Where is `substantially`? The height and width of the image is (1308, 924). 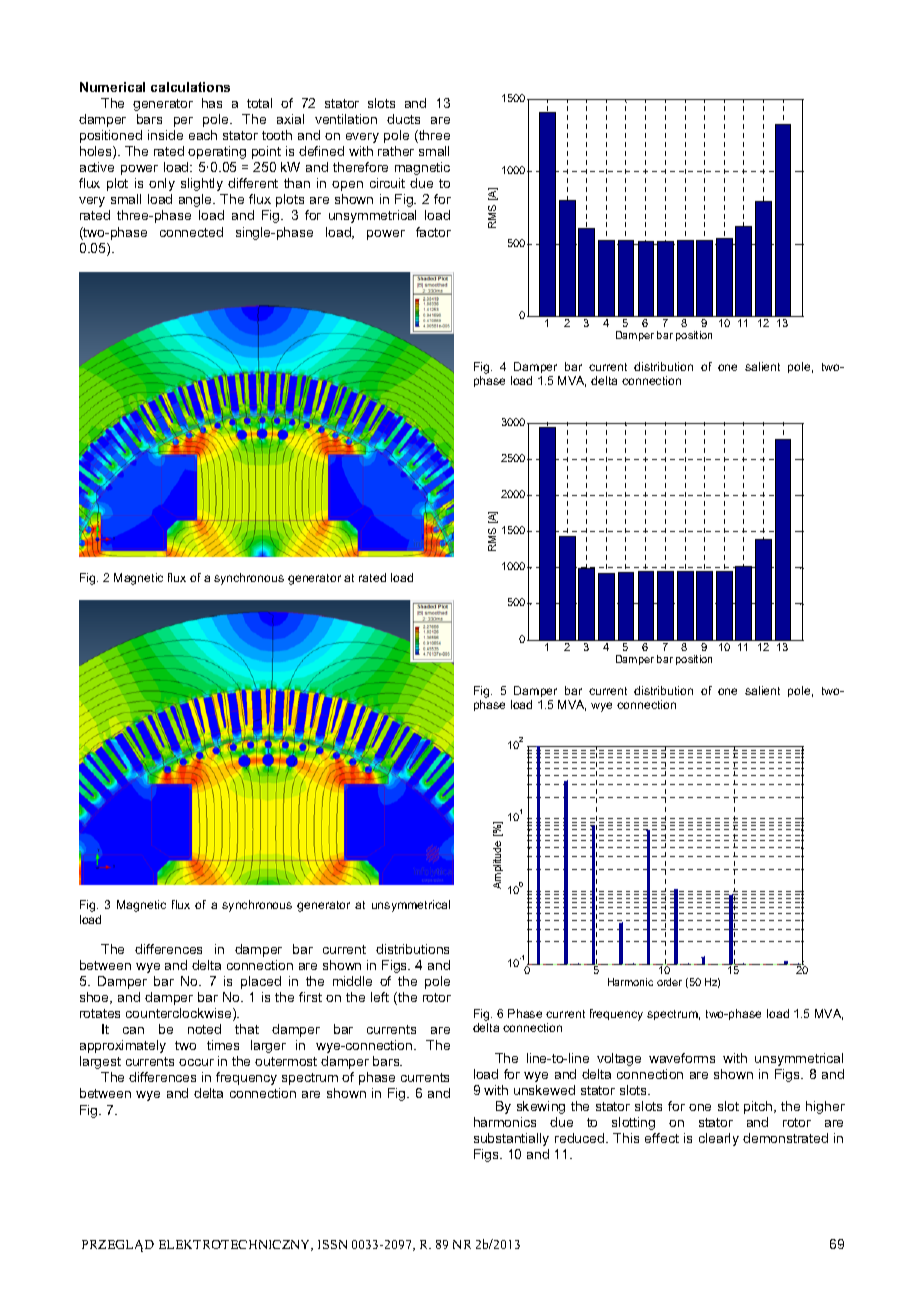 substantially is located at coordinates (511, 1139).
